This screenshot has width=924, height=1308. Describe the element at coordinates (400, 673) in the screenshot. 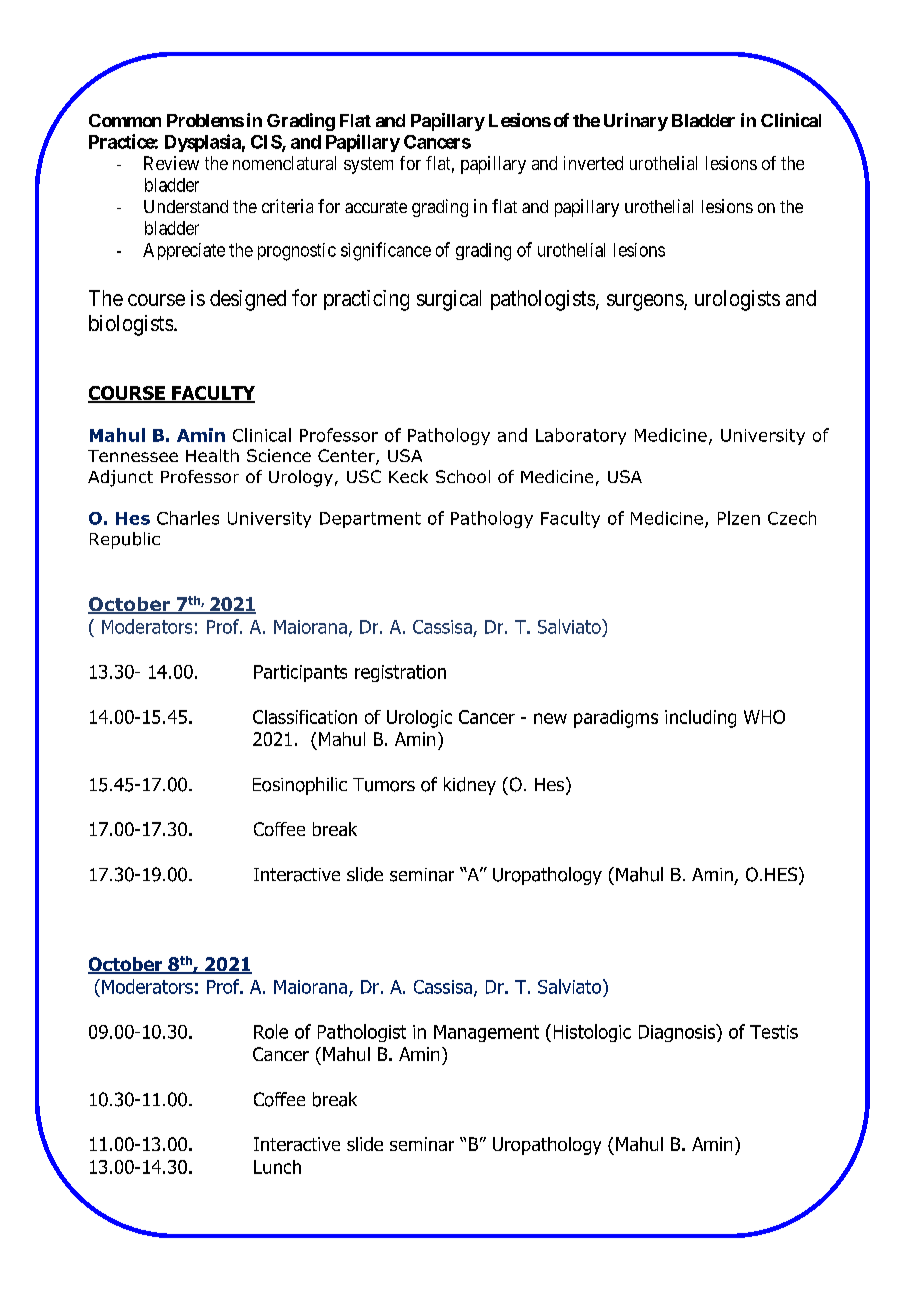

I see `registration` at that location.
